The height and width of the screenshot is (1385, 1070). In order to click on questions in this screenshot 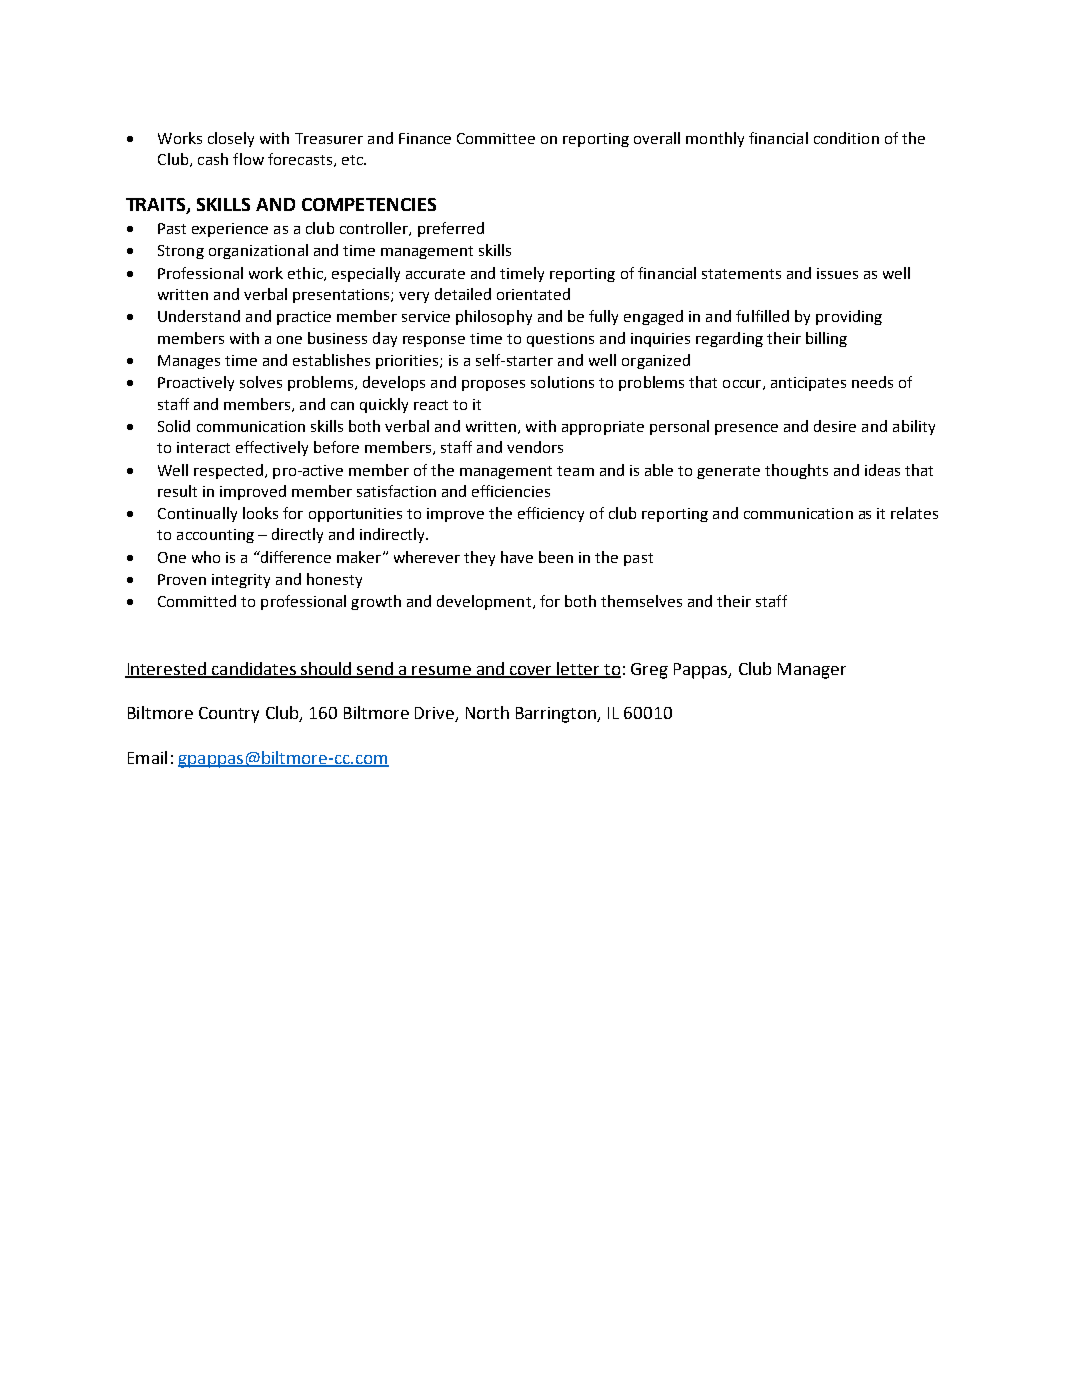, I will do `click(560, 340)`.
